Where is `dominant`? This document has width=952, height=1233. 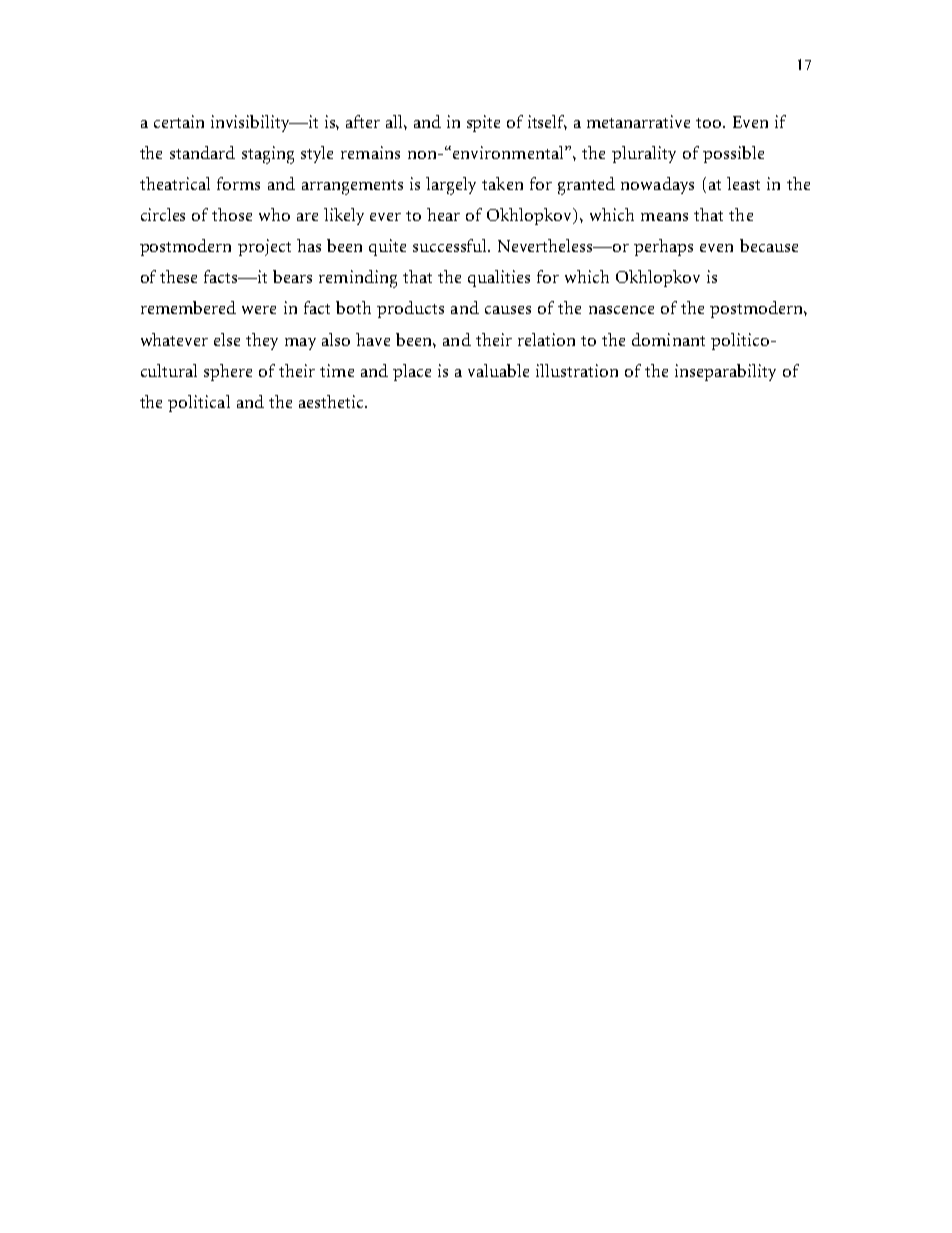
dominant is located at coordinates (668, 339).
